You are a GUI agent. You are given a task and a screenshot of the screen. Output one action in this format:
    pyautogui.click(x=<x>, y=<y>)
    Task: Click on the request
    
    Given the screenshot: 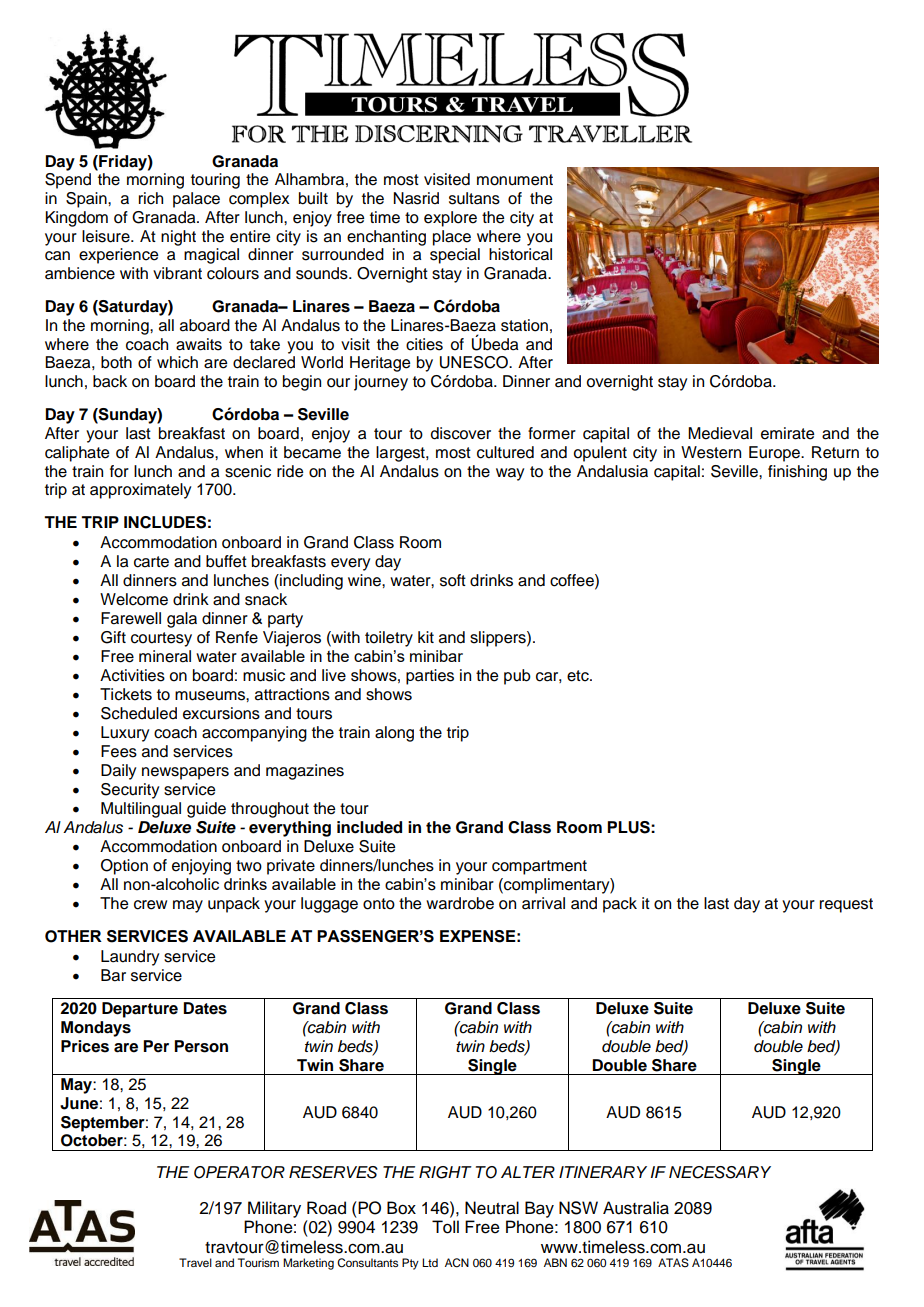 What is the action you would take?
    pyautogui.click(x=846, y=905)
